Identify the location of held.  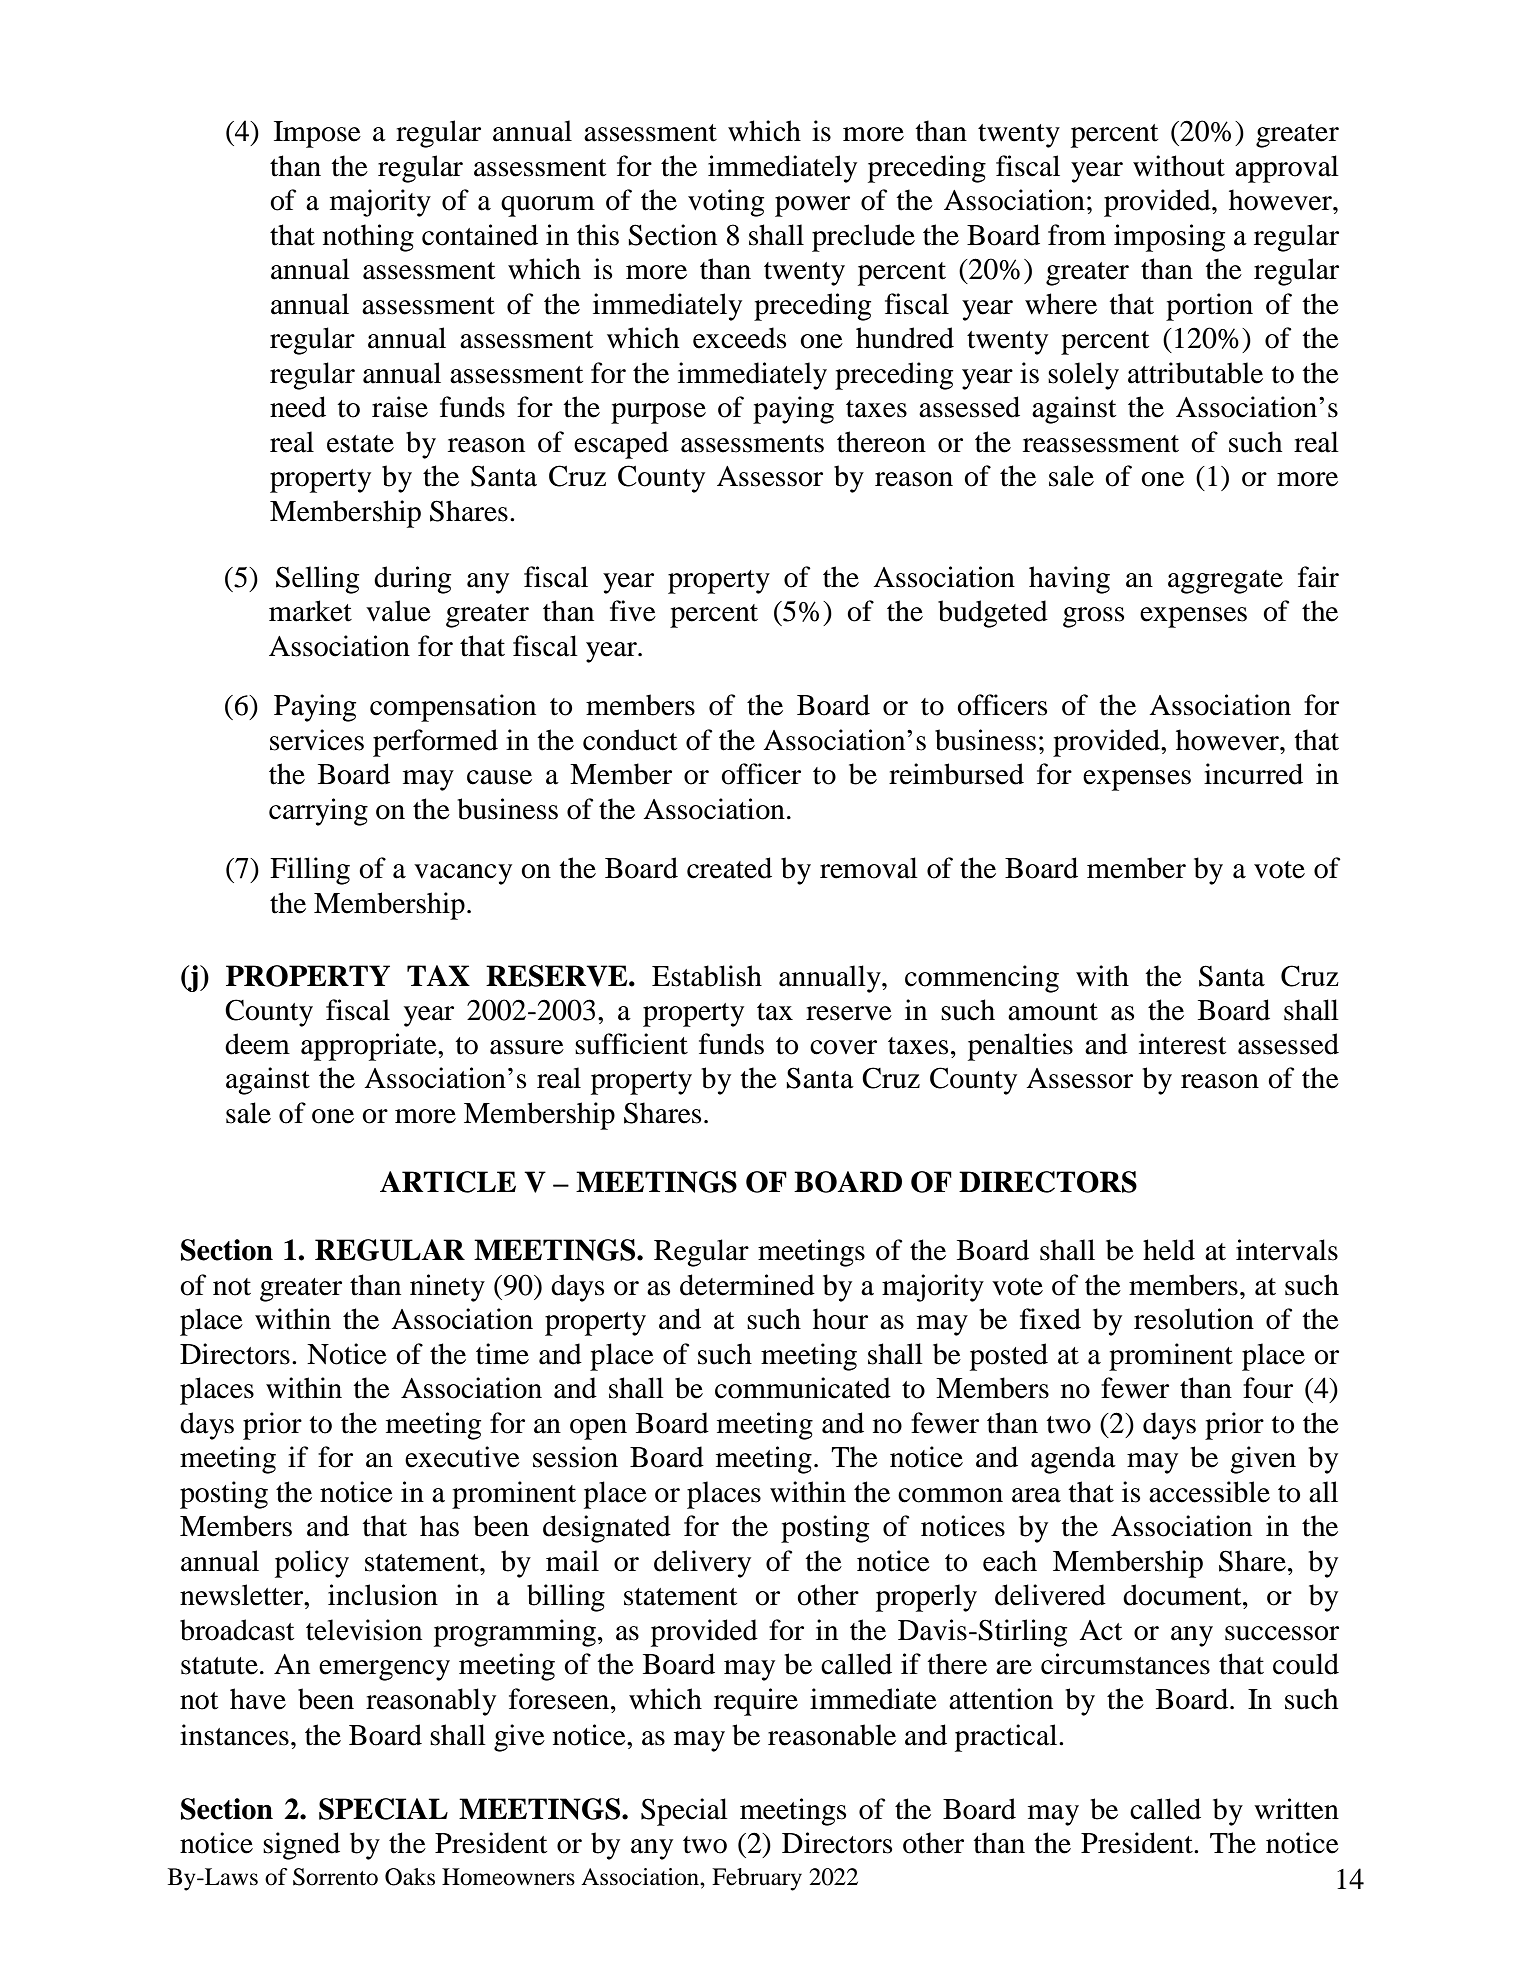
(1169, 1250).
